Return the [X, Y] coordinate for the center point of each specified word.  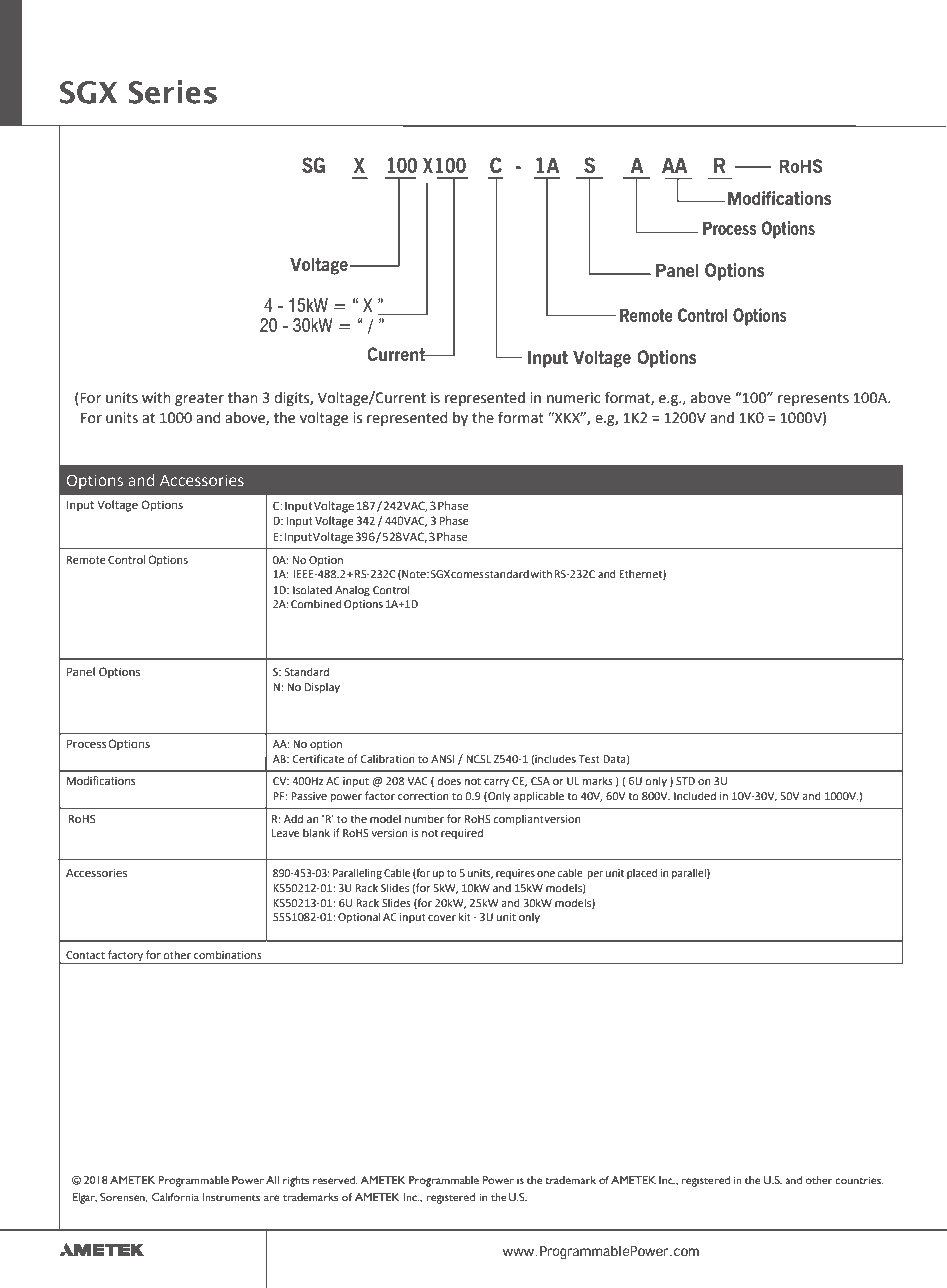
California [175, 1197]
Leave [286, 833]
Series [172, 92]
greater [199, 399]
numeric [573, 398]
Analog [352, 591]
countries [859, 1180]
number [424, 819]
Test [589, 759]
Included [695, 796]
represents [813, 399]
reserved [335, 1180]
